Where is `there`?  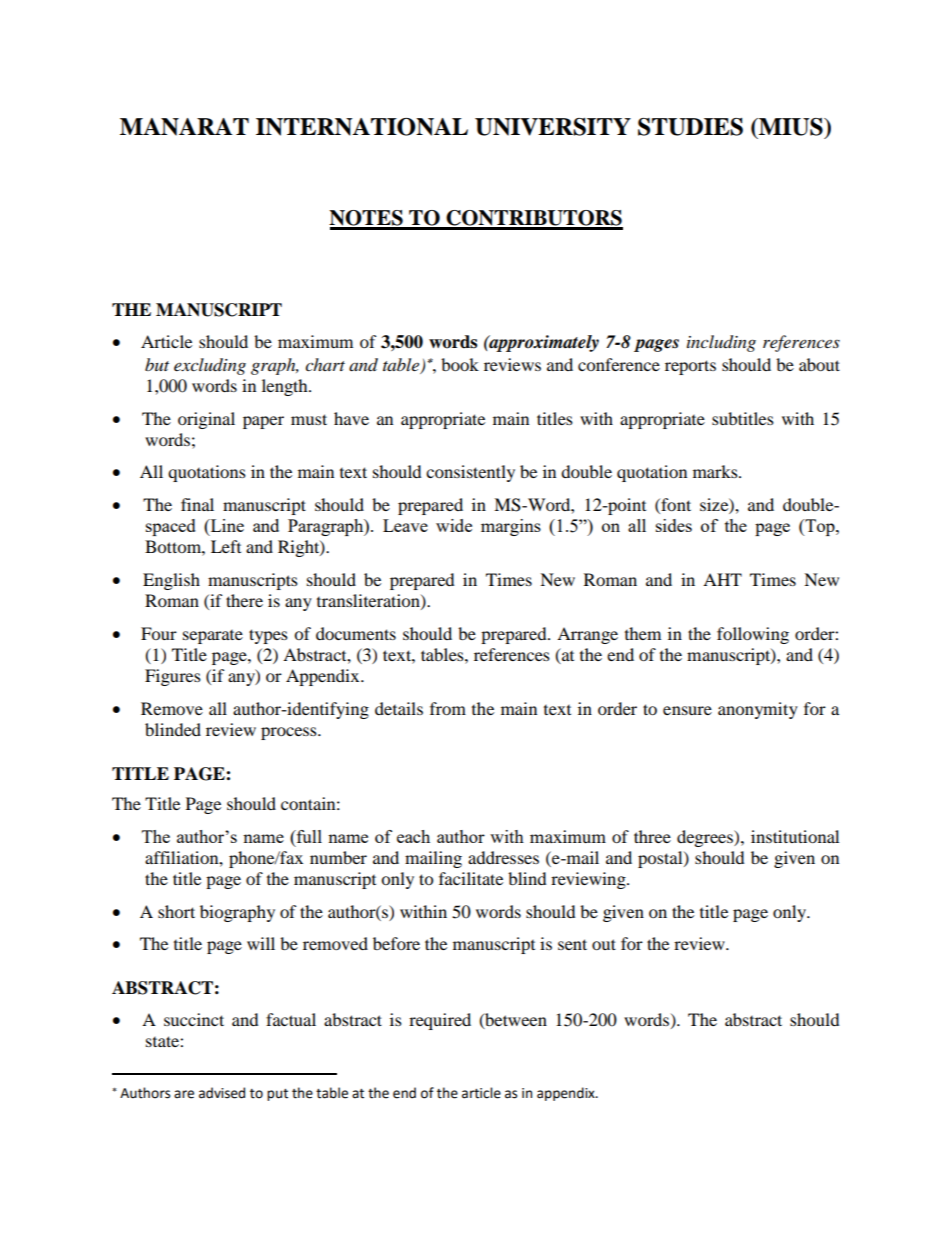 there is located at coordinates (244, 600).
